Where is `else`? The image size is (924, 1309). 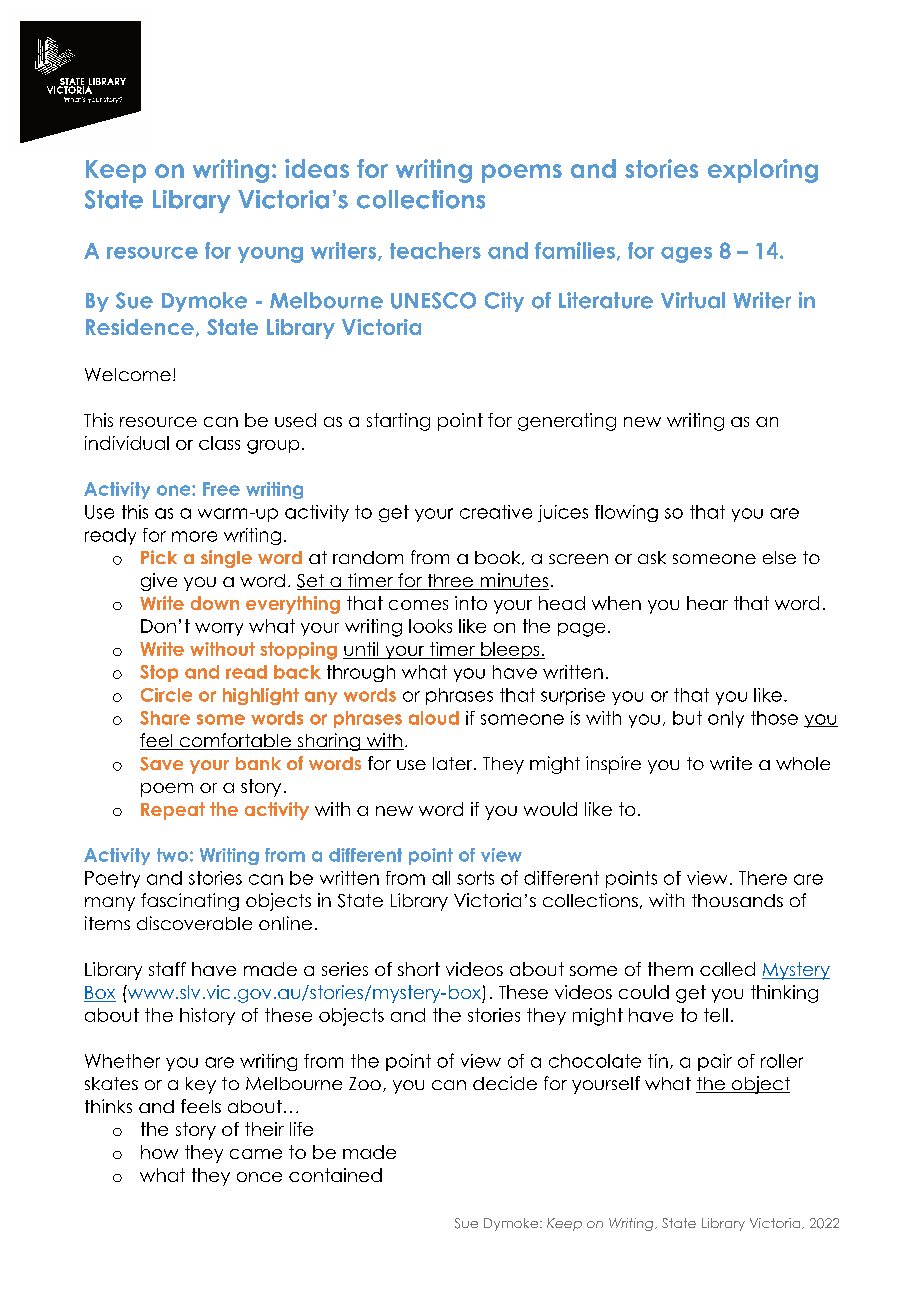
else is located at coordinates (779, 557).
